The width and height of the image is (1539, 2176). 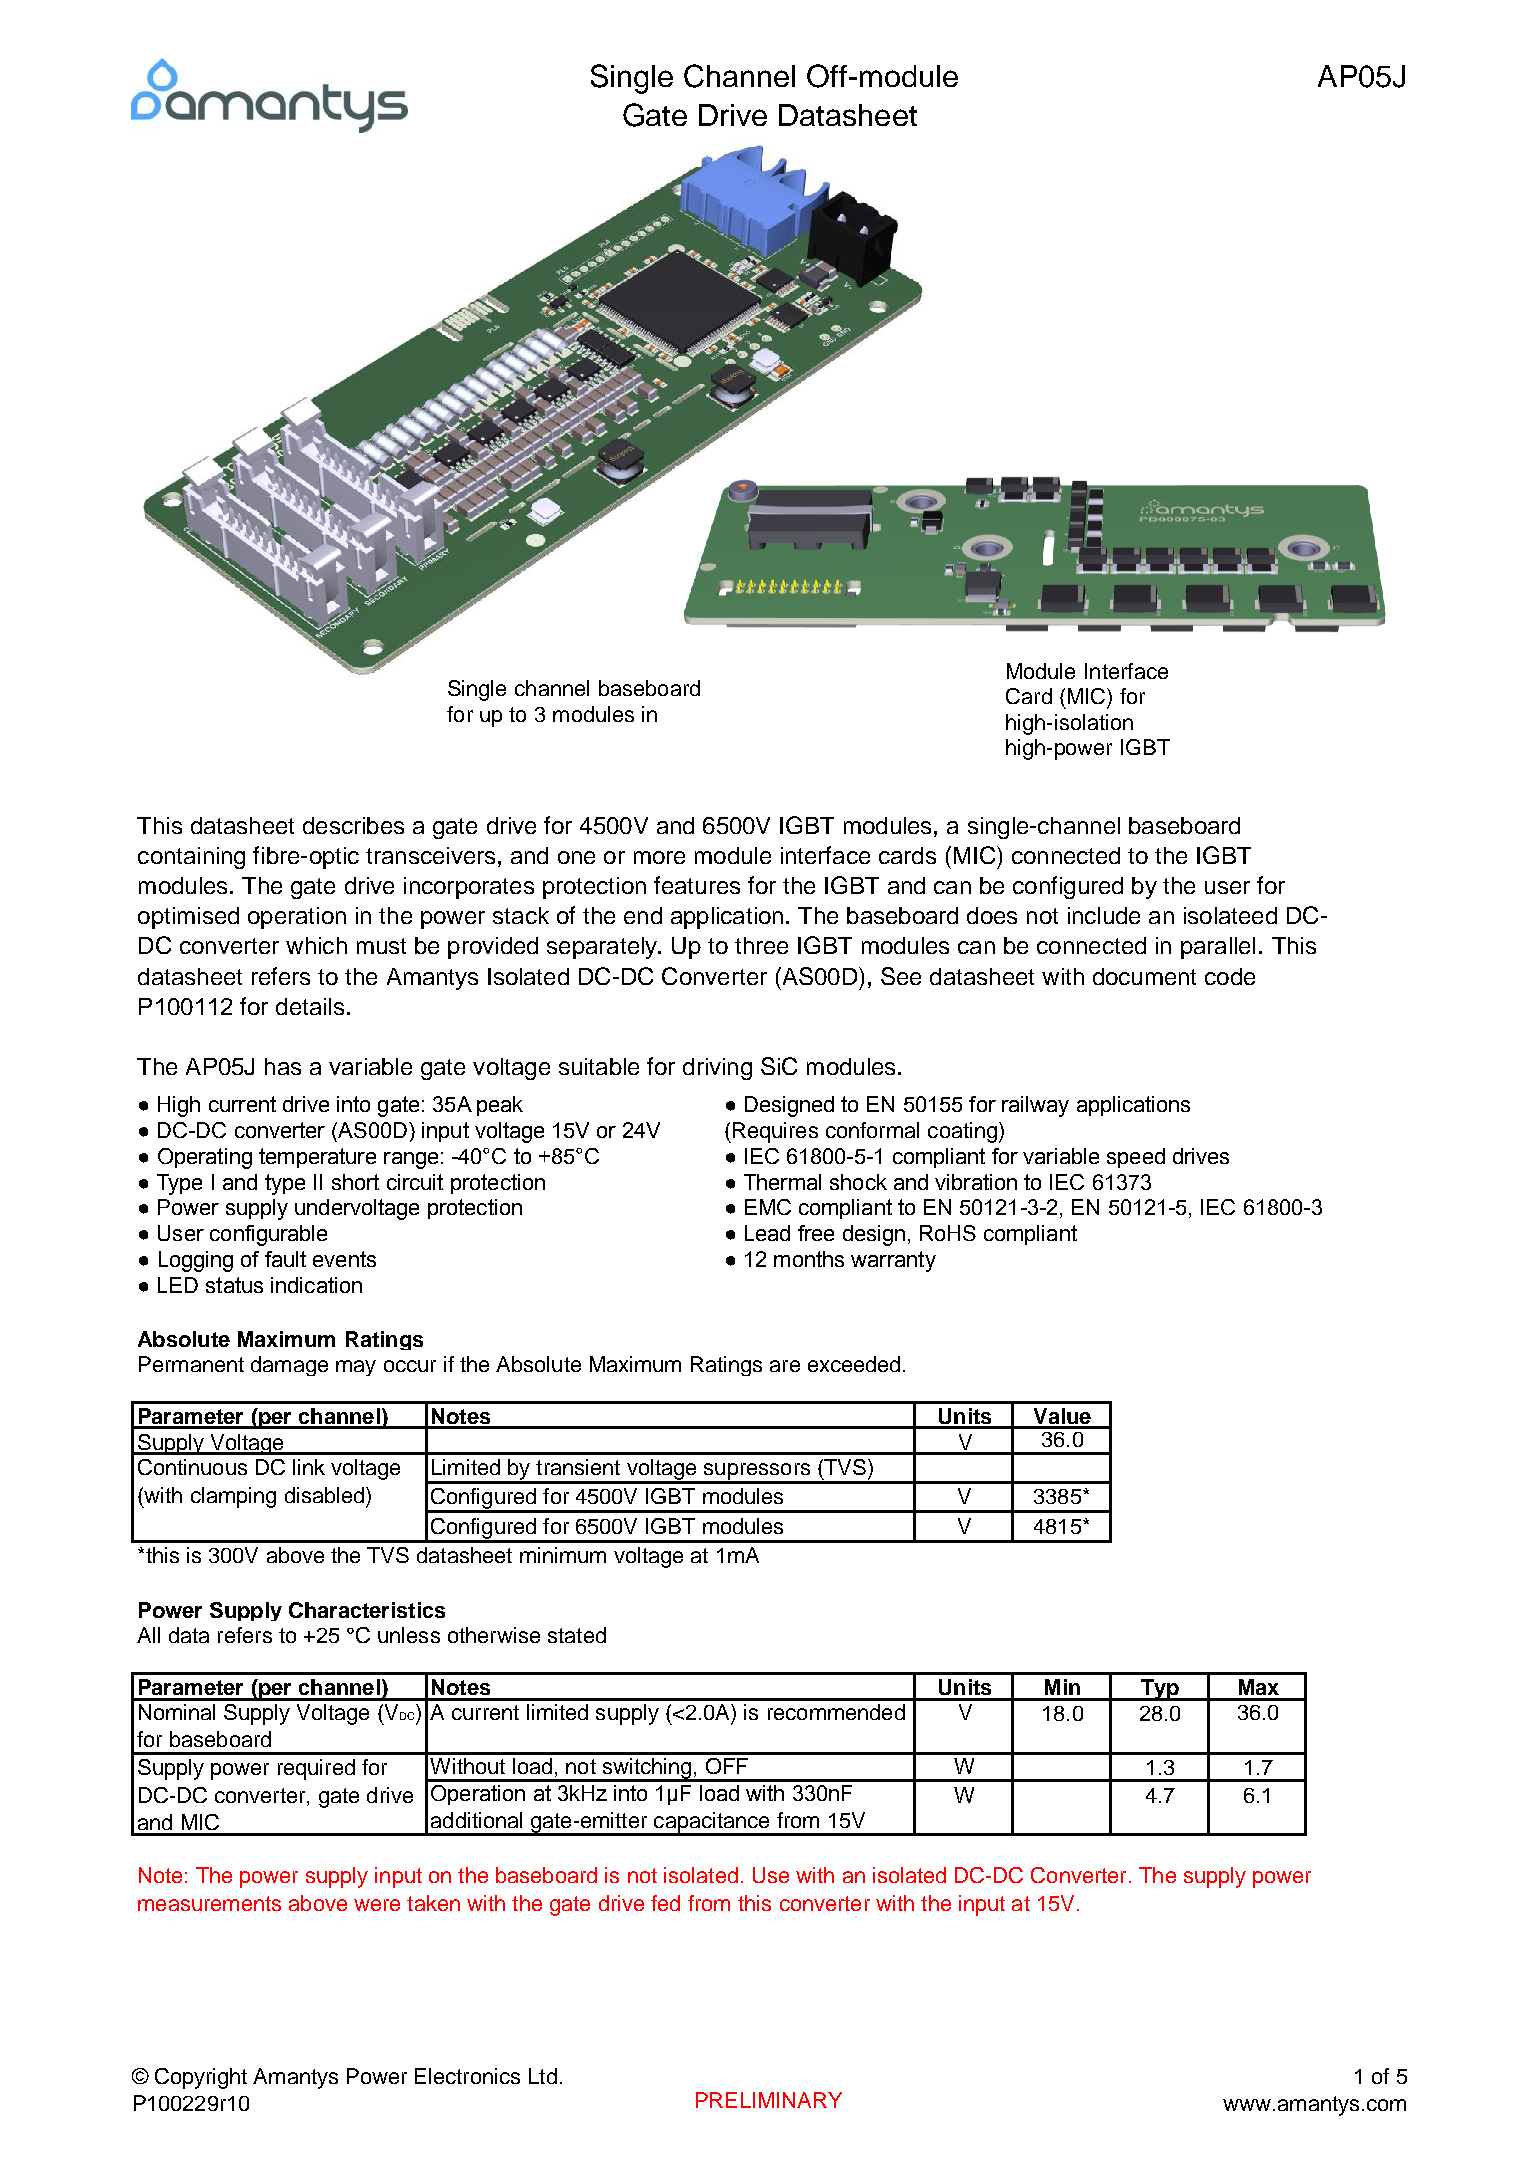 I want to click on link, so click(x=309, y=1467).
